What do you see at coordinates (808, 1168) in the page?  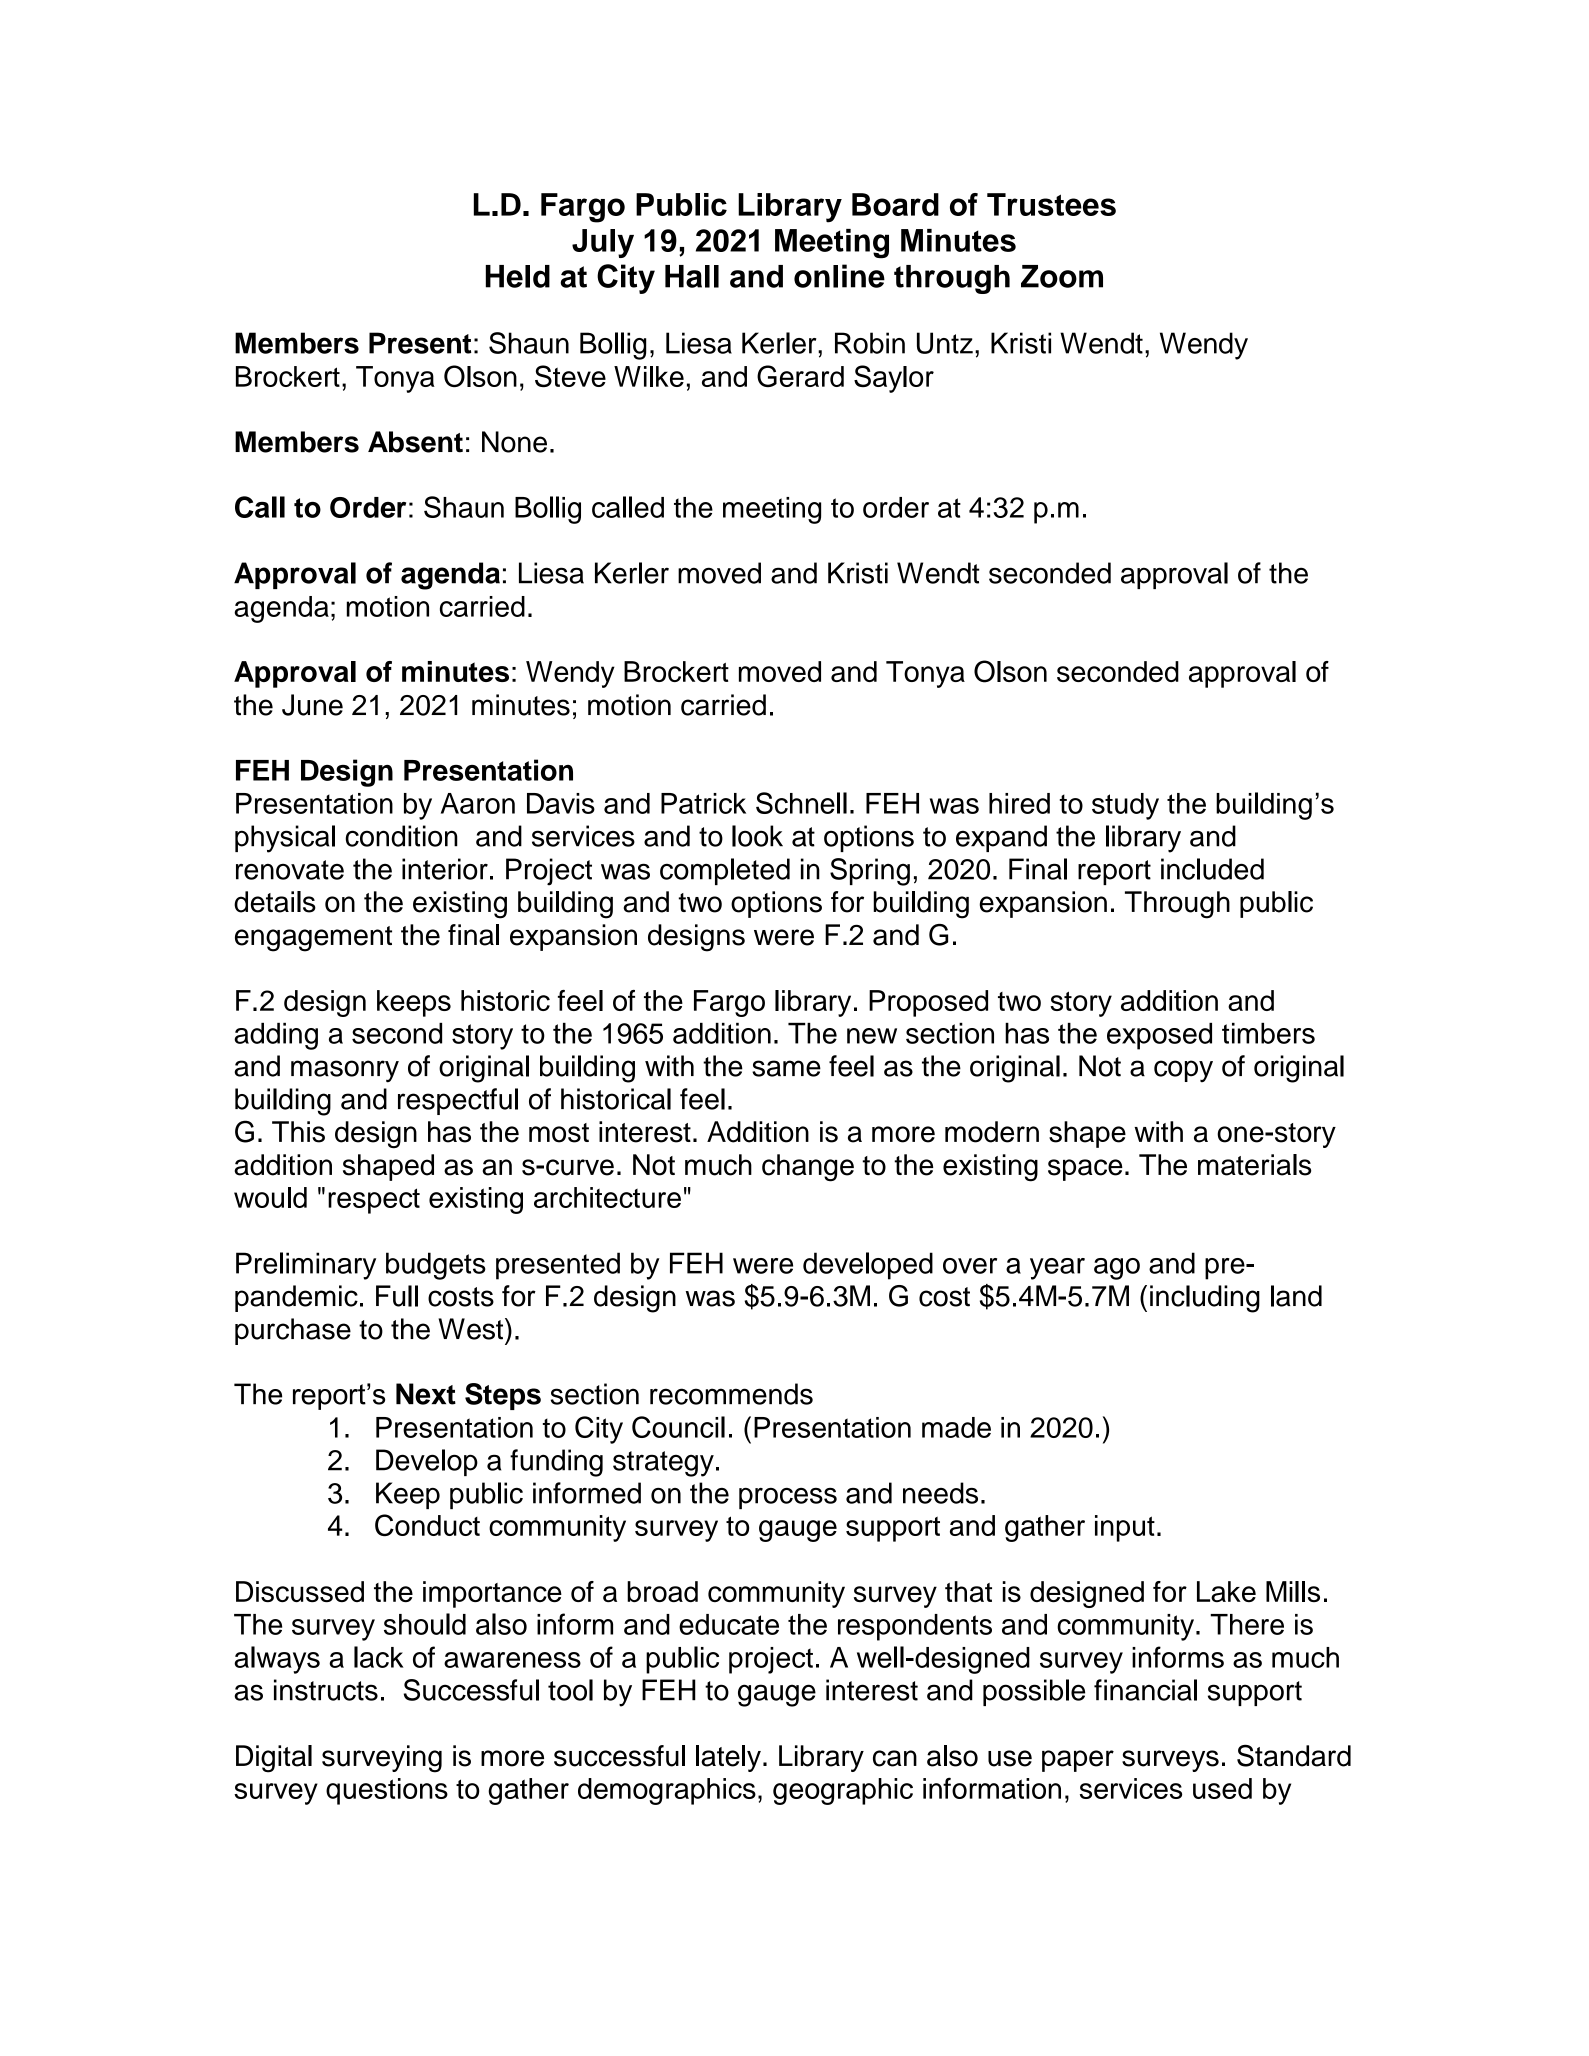 I see `change` at bounding box center [808, 1168].
